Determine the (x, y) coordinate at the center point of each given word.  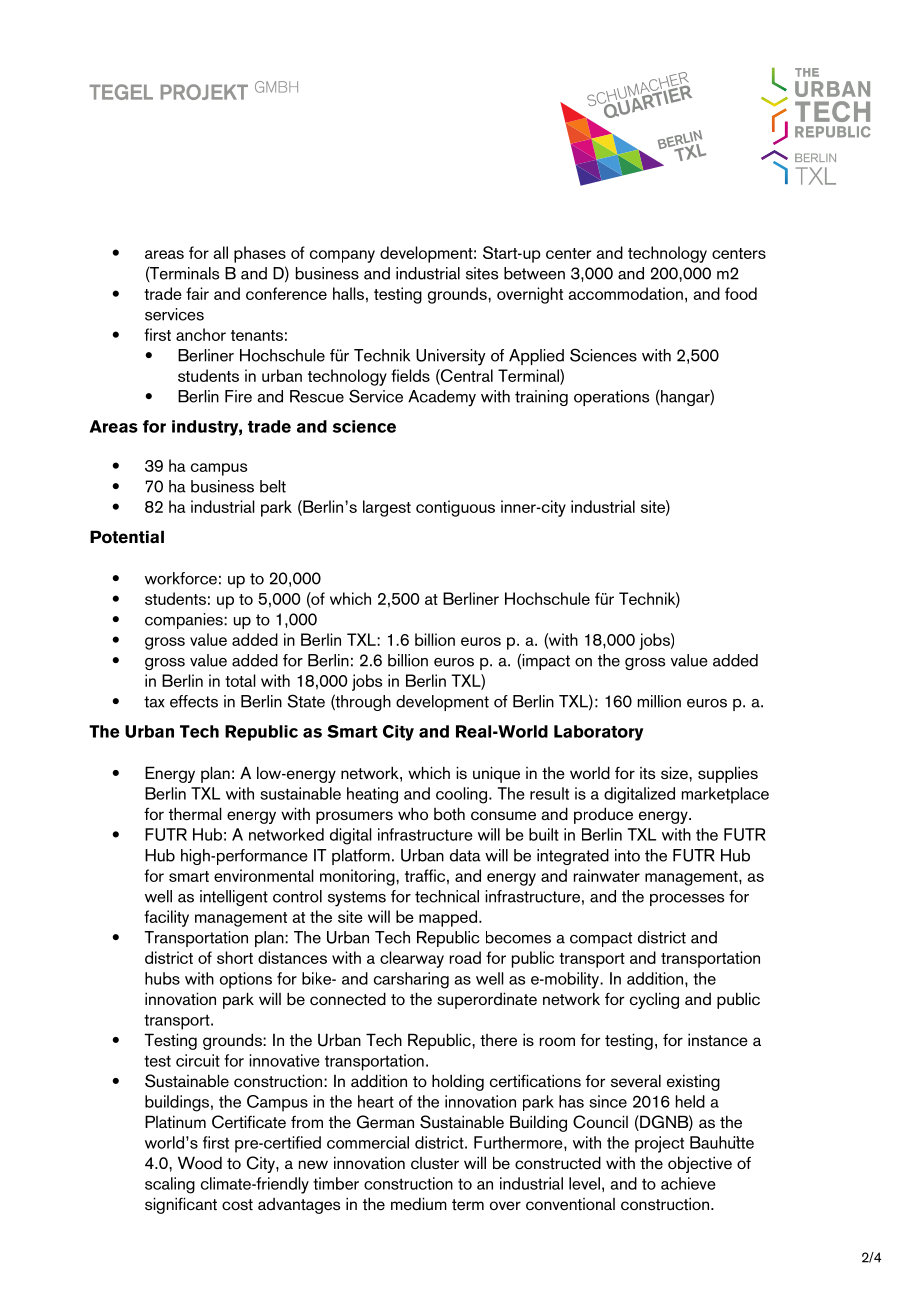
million (659, 701)
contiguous (455, 508)
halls (348, 293)
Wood (200, 1162)
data (465, 855)
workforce (181, 578)
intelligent (234, 898)
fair (197, 293)
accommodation (625, 293)
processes (687, 900)
